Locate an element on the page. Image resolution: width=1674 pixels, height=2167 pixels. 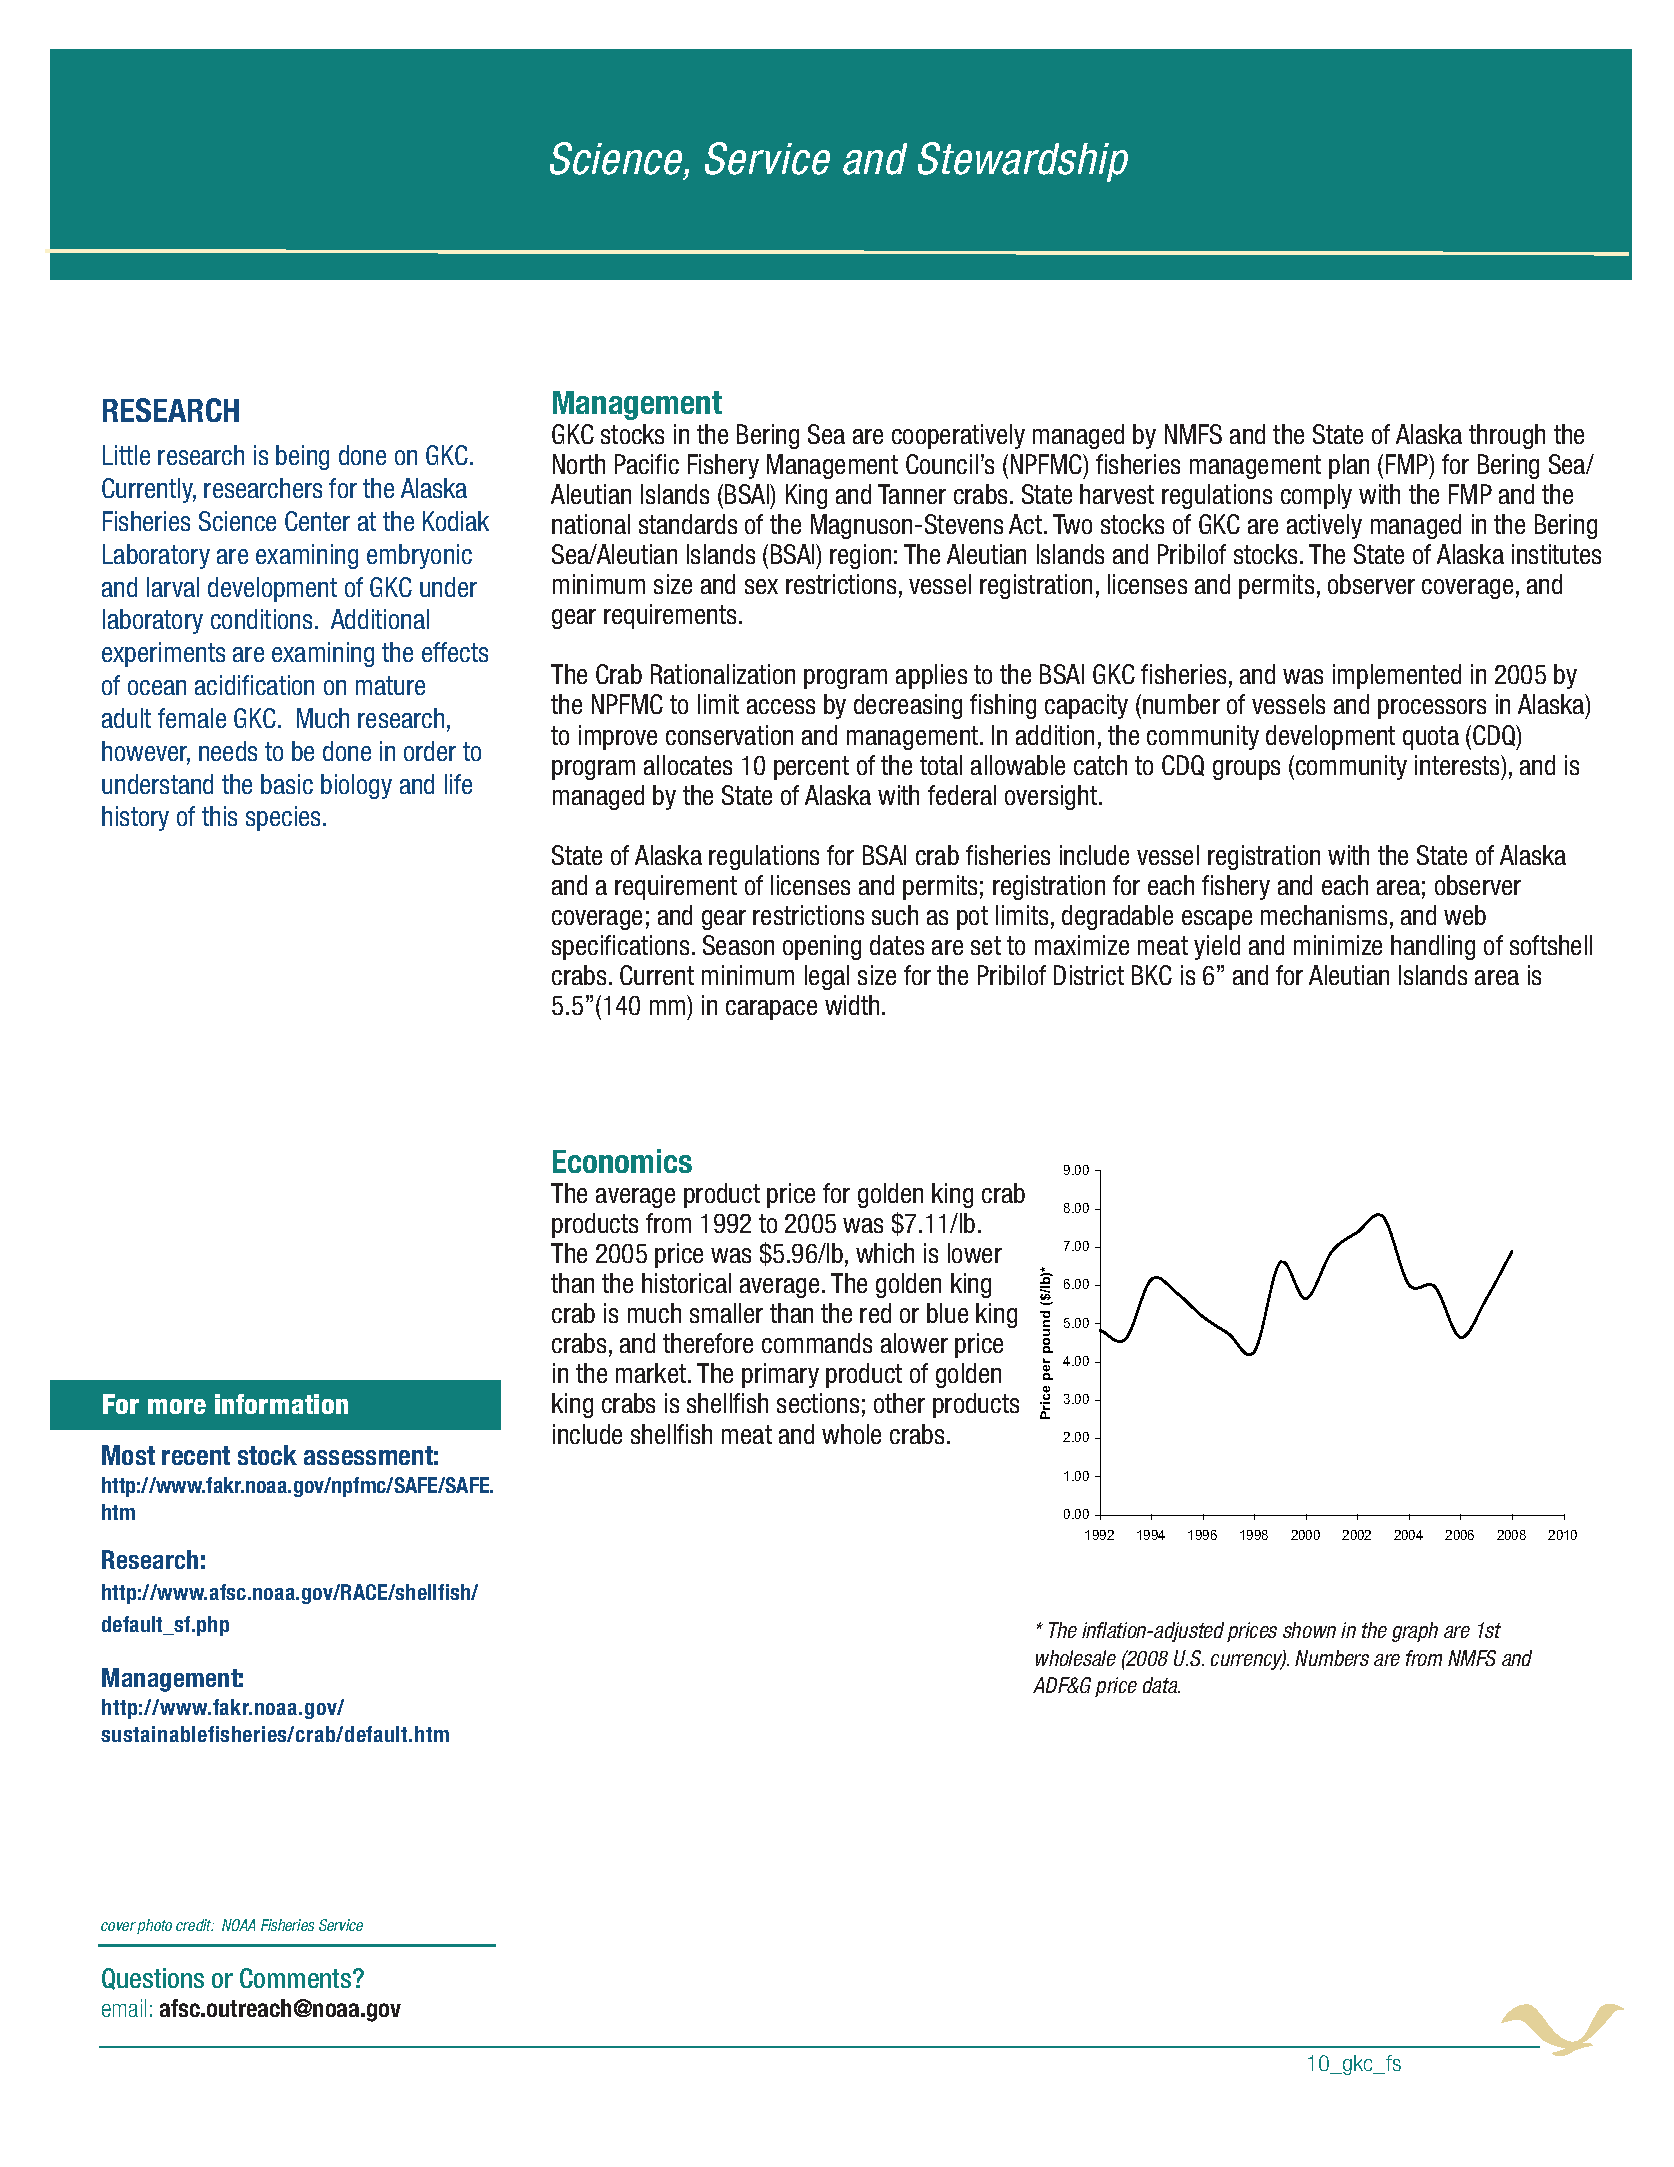
Stewardship is located at coordinates (1023, 162).
